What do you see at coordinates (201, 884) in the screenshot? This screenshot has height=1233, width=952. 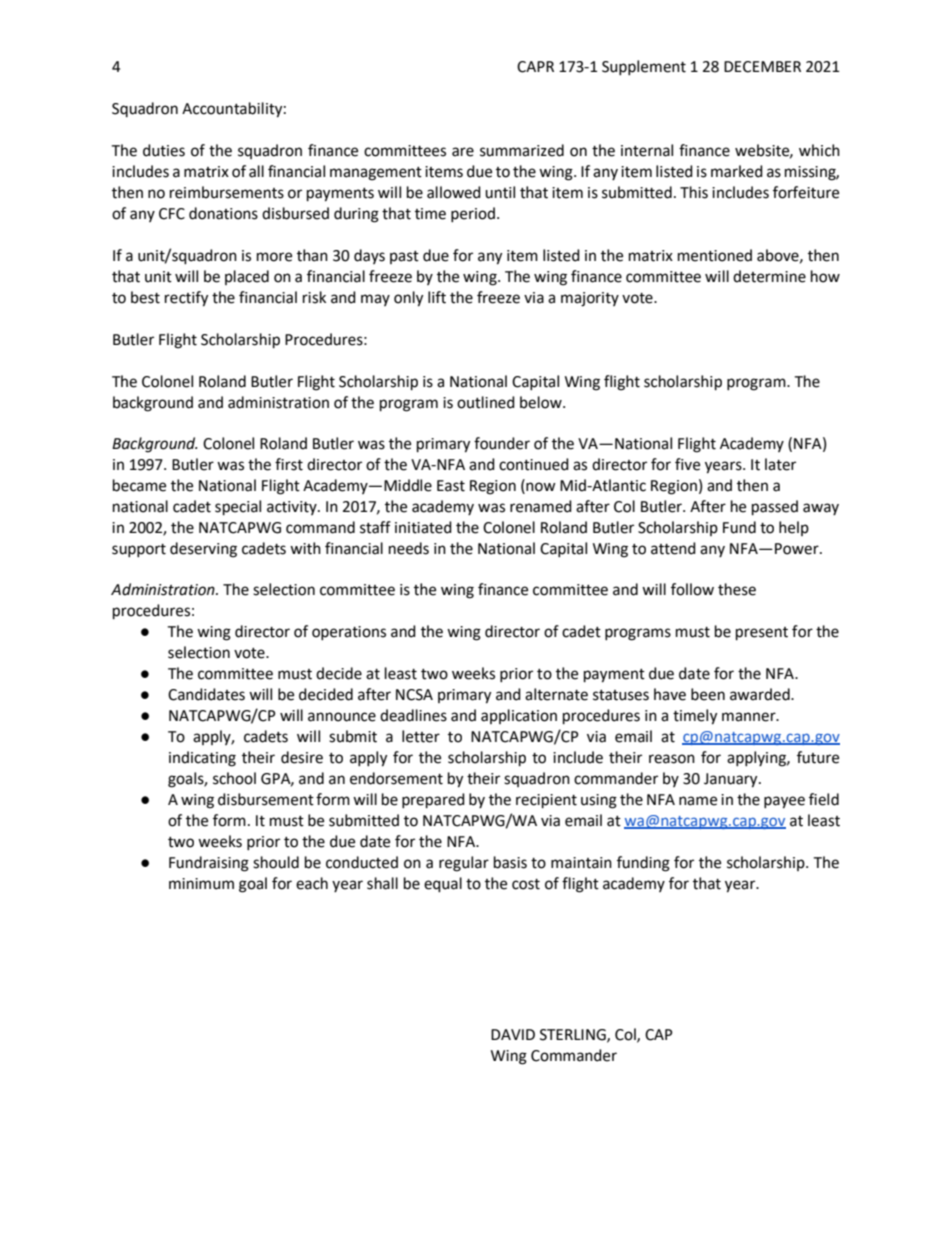 I see `minimum` at bounding box center [201, 884].
